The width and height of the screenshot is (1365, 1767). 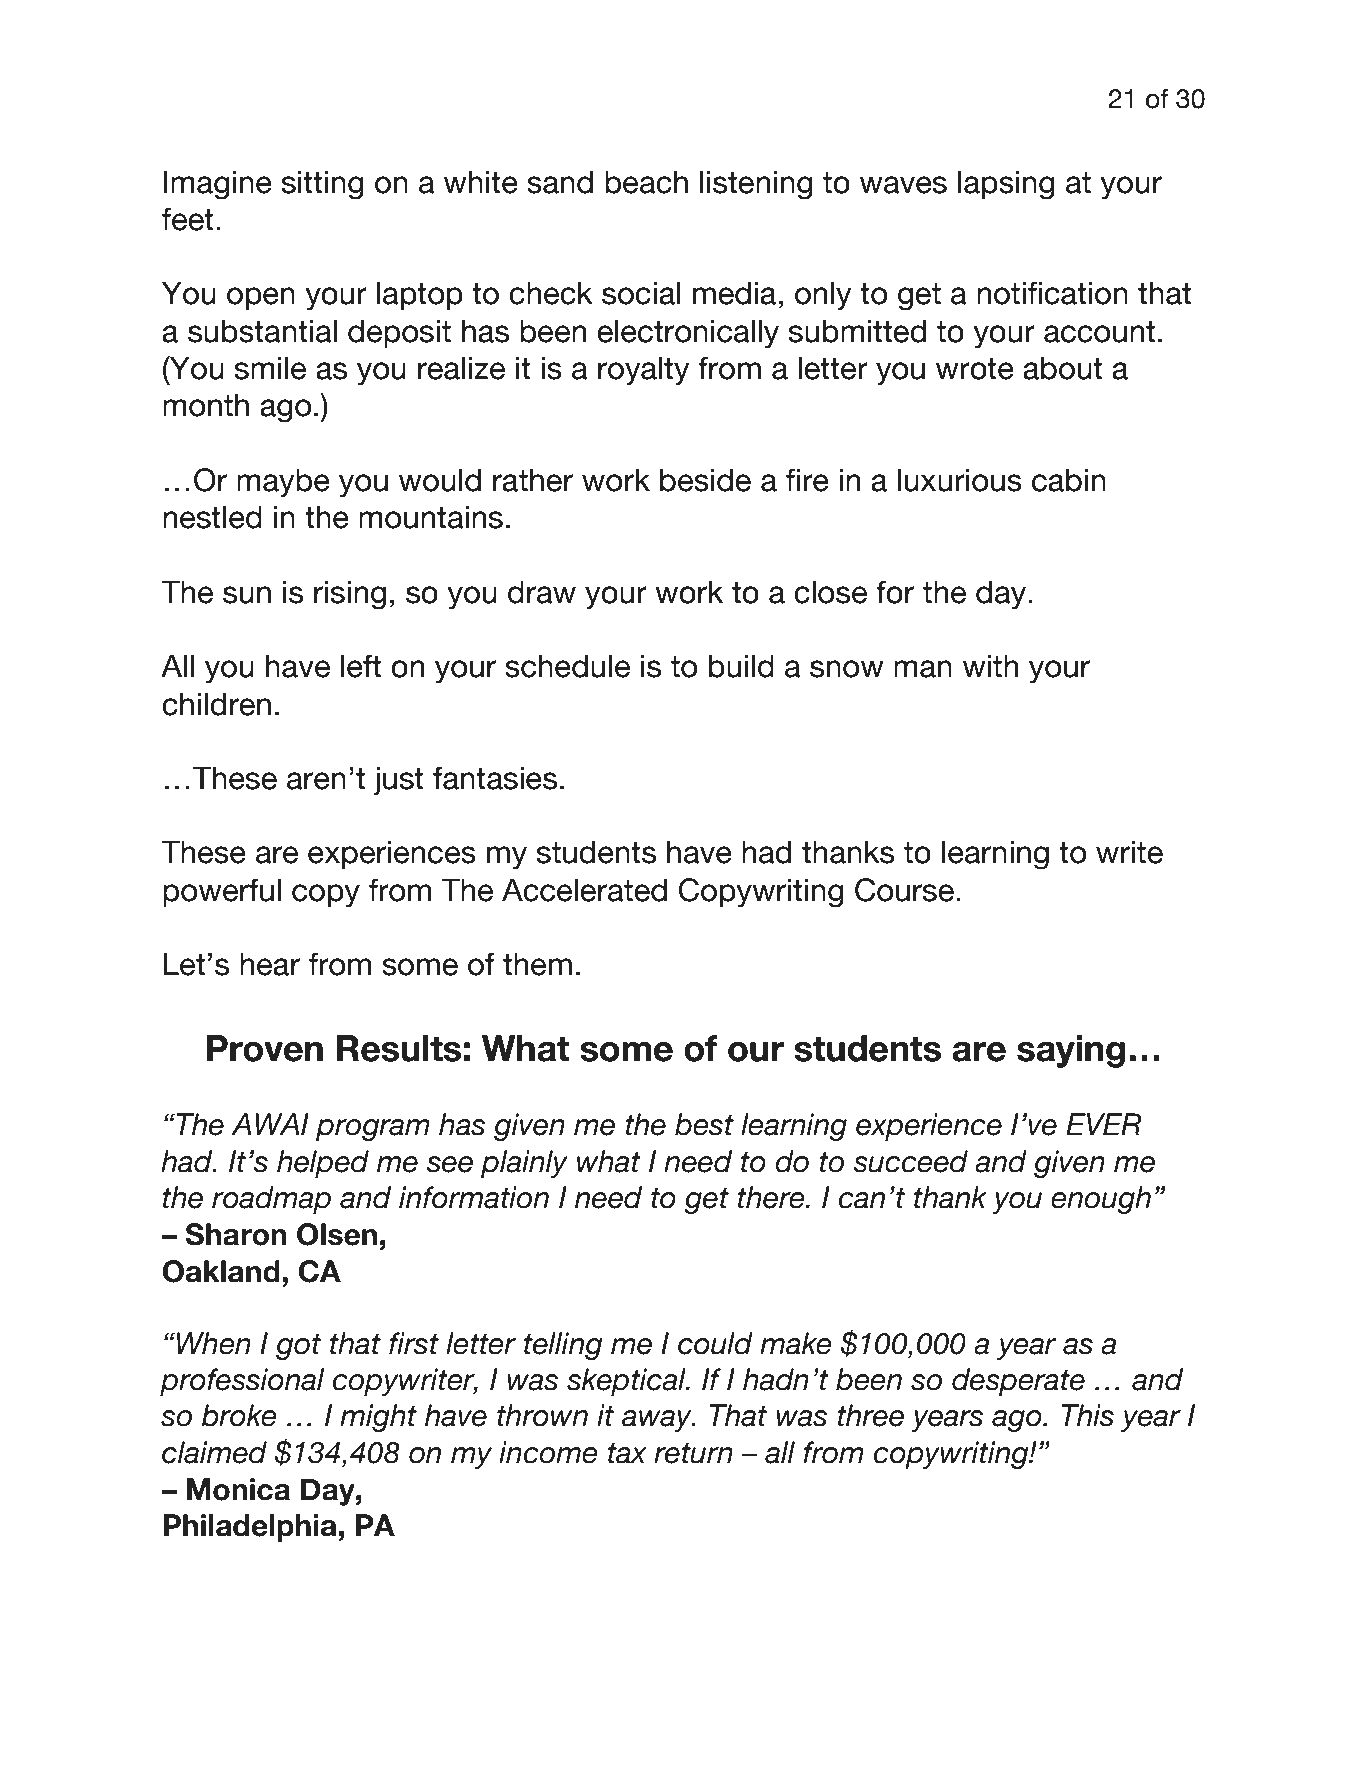 What do you see at coordinates (238, 1489) in the screenshot?
I see `Monica` at bounding box center [238, 1489].
